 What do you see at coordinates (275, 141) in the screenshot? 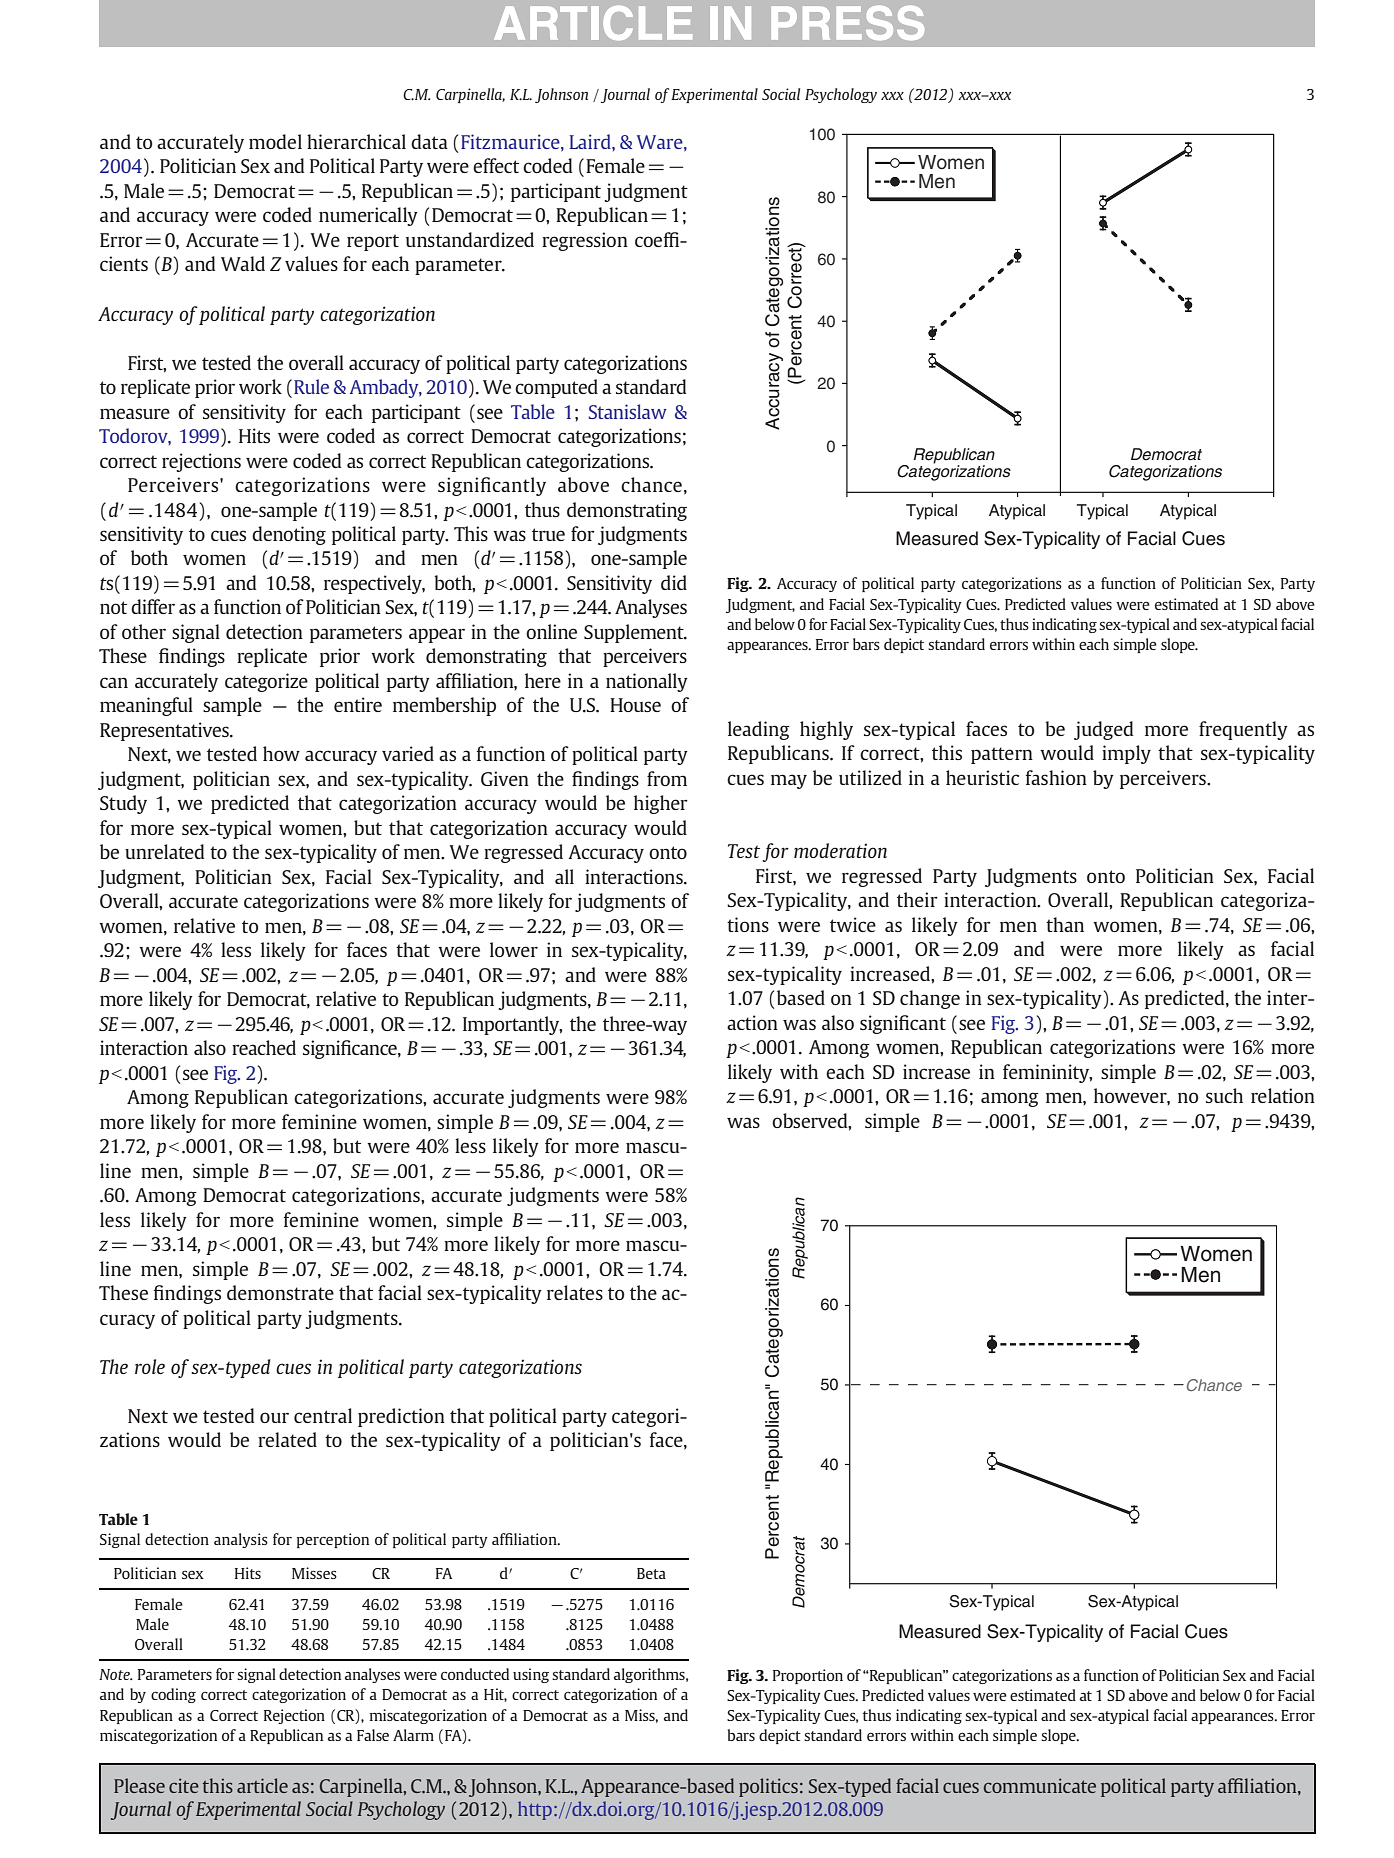
I see `model` at bounding box center [275, 141].
